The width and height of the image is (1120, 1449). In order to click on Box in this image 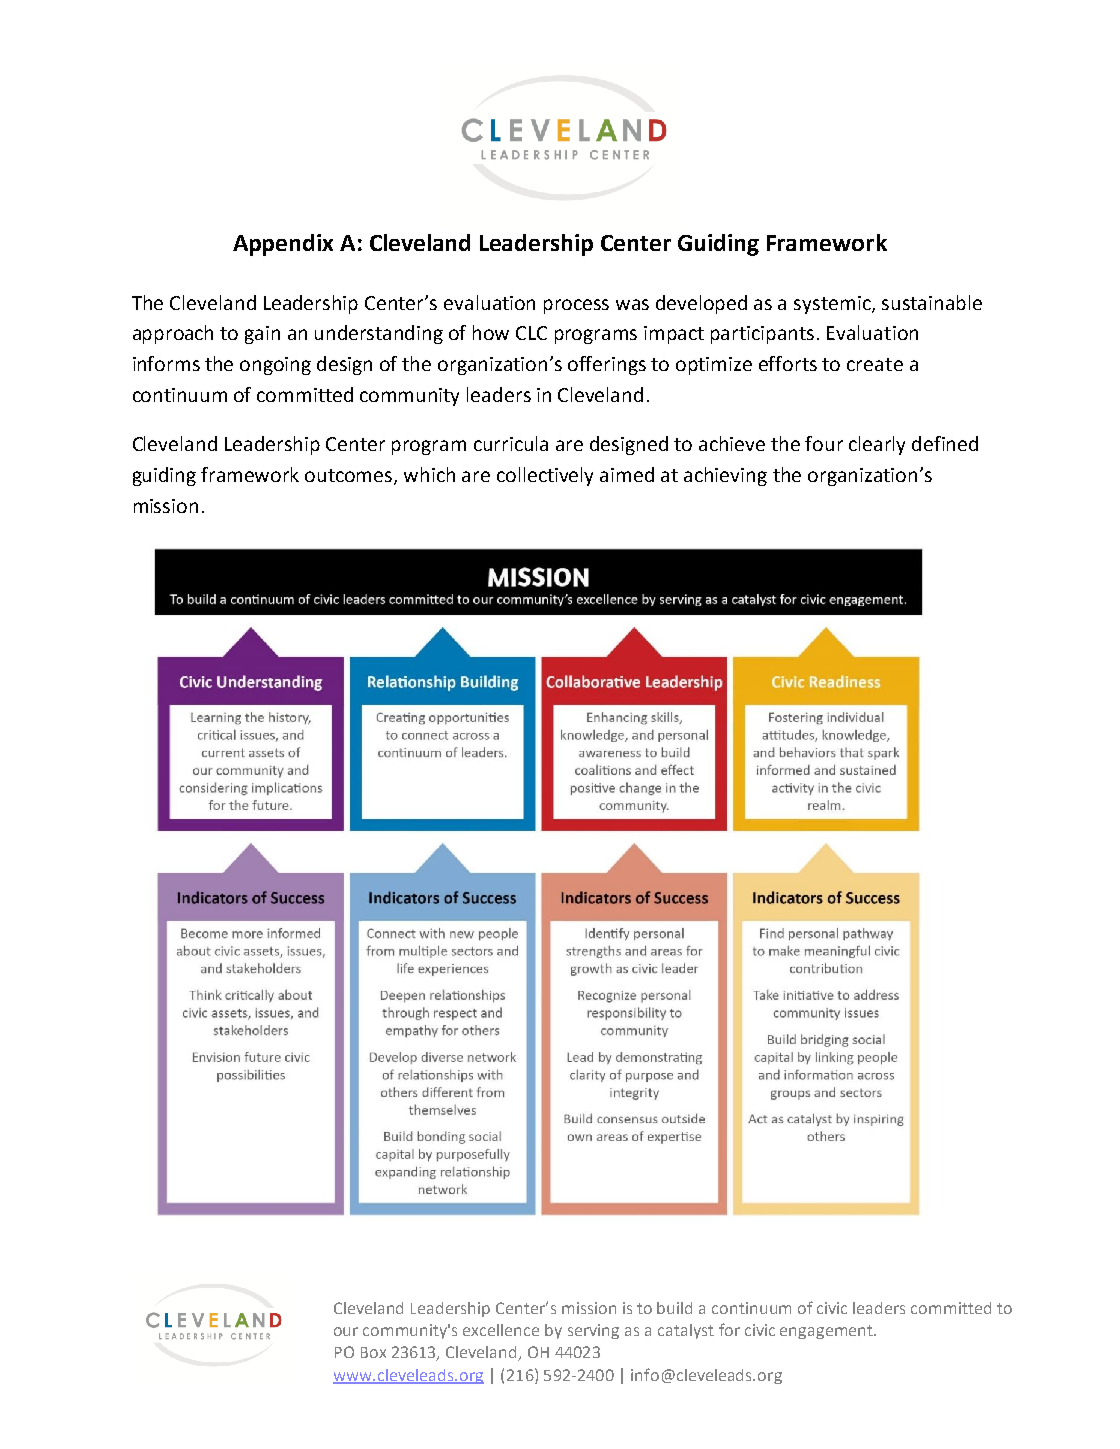, I will do `click(373, 1352)`.
